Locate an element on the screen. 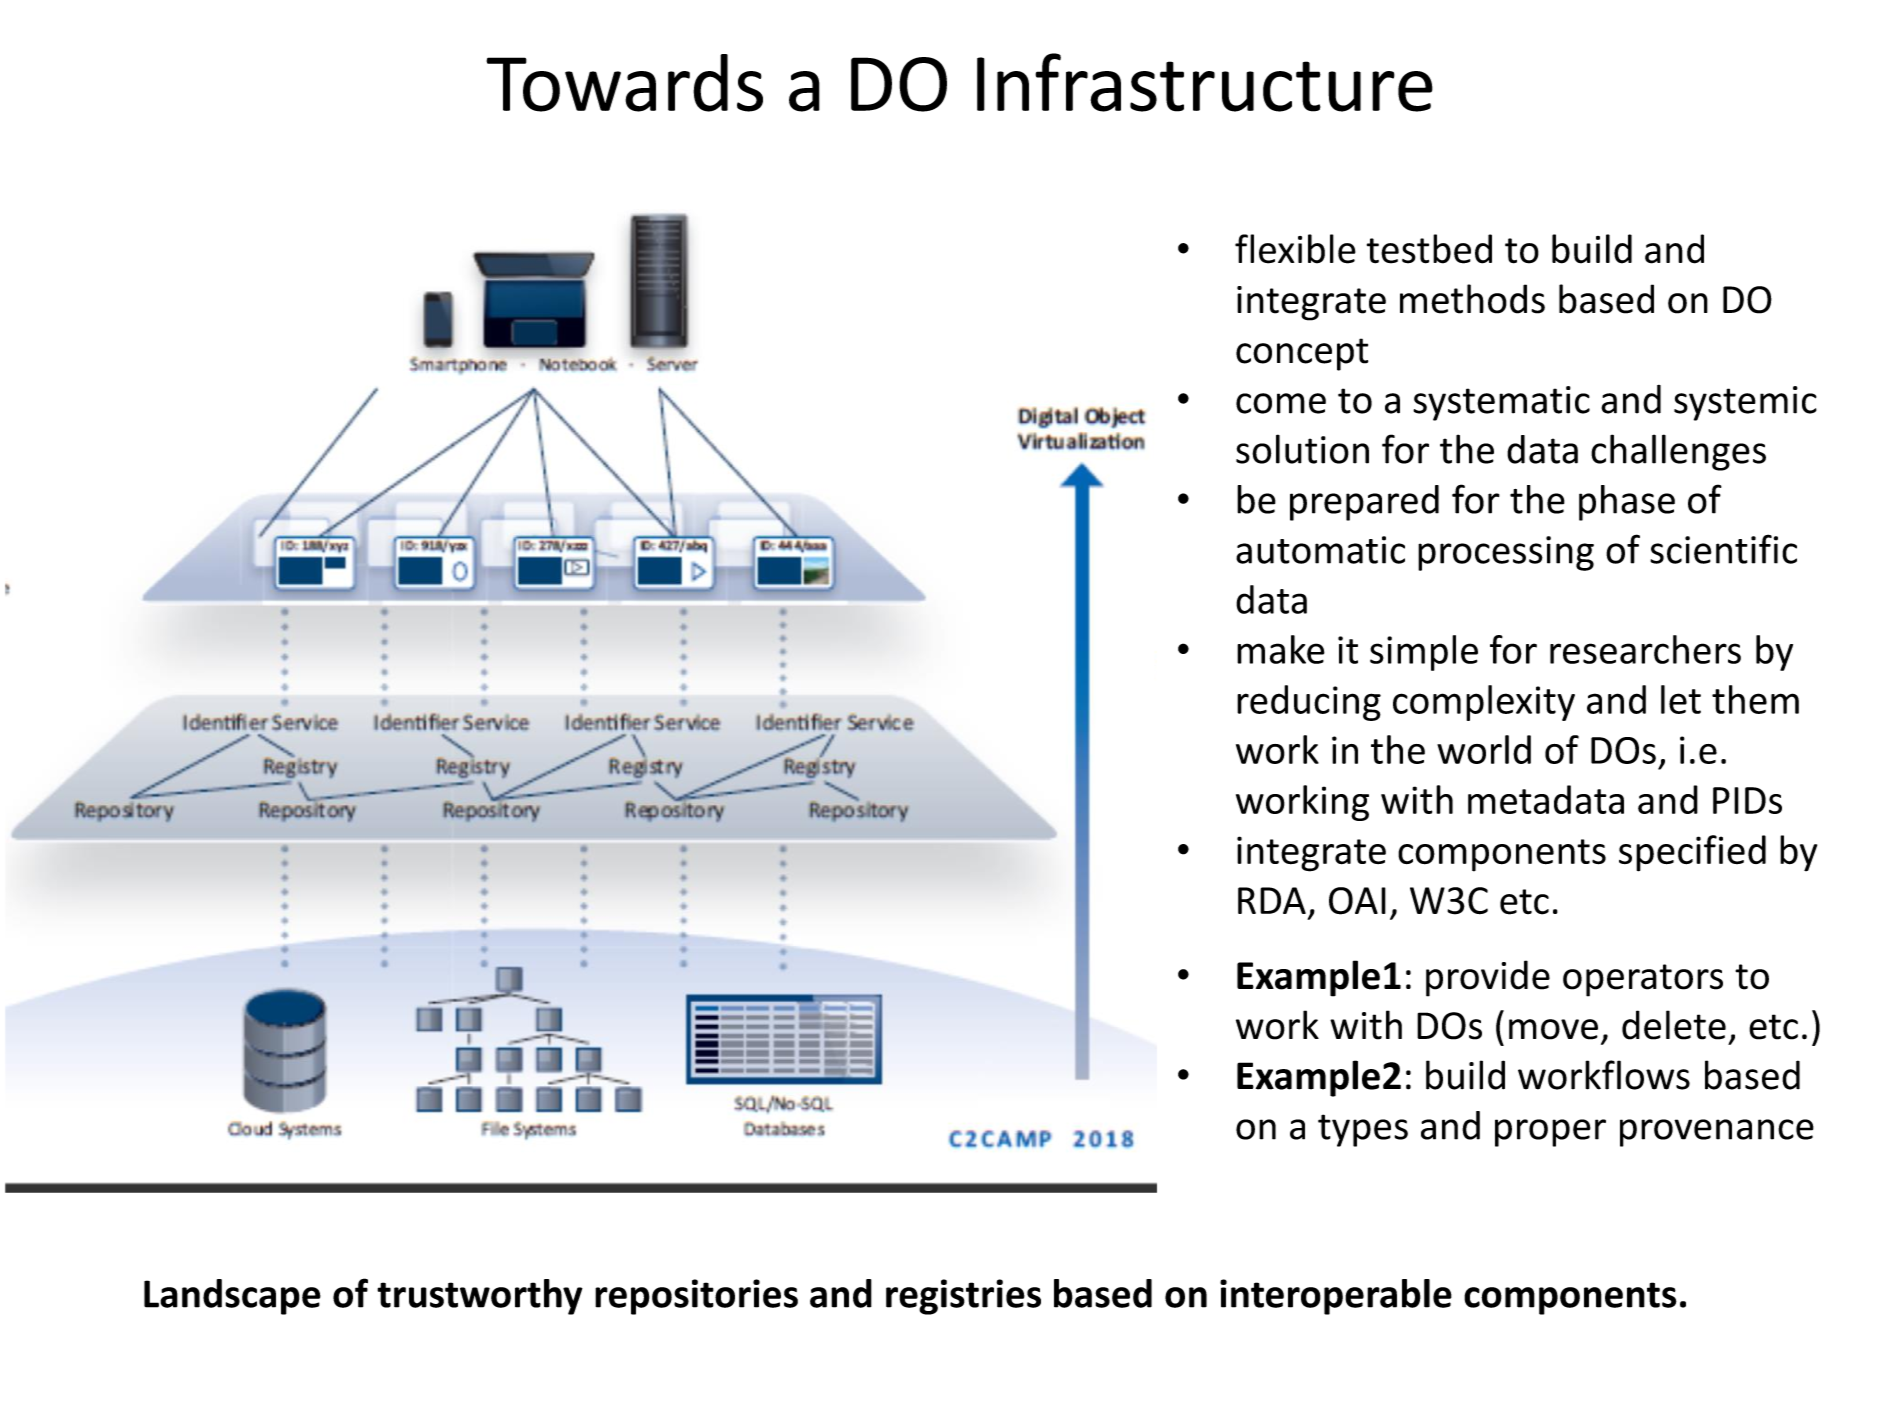 This screenshot has height=1408, width=1877. registries is located at coordinates (963, 1297).
